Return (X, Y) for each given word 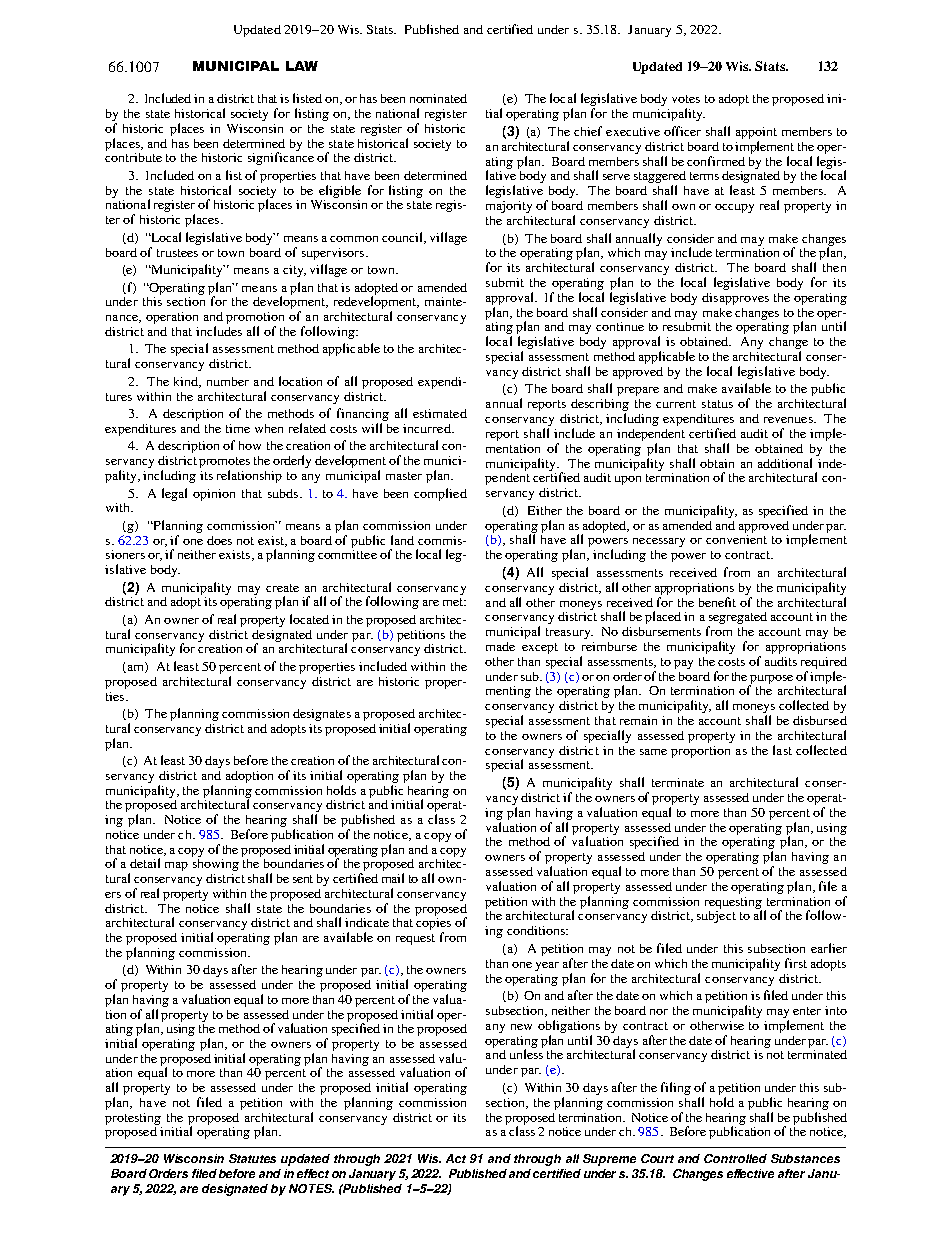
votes (686, 99)
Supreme (609, 1160)
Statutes (252, 1158)
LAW (302, 66)
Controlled (735, 1158)
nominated (438, 98)
